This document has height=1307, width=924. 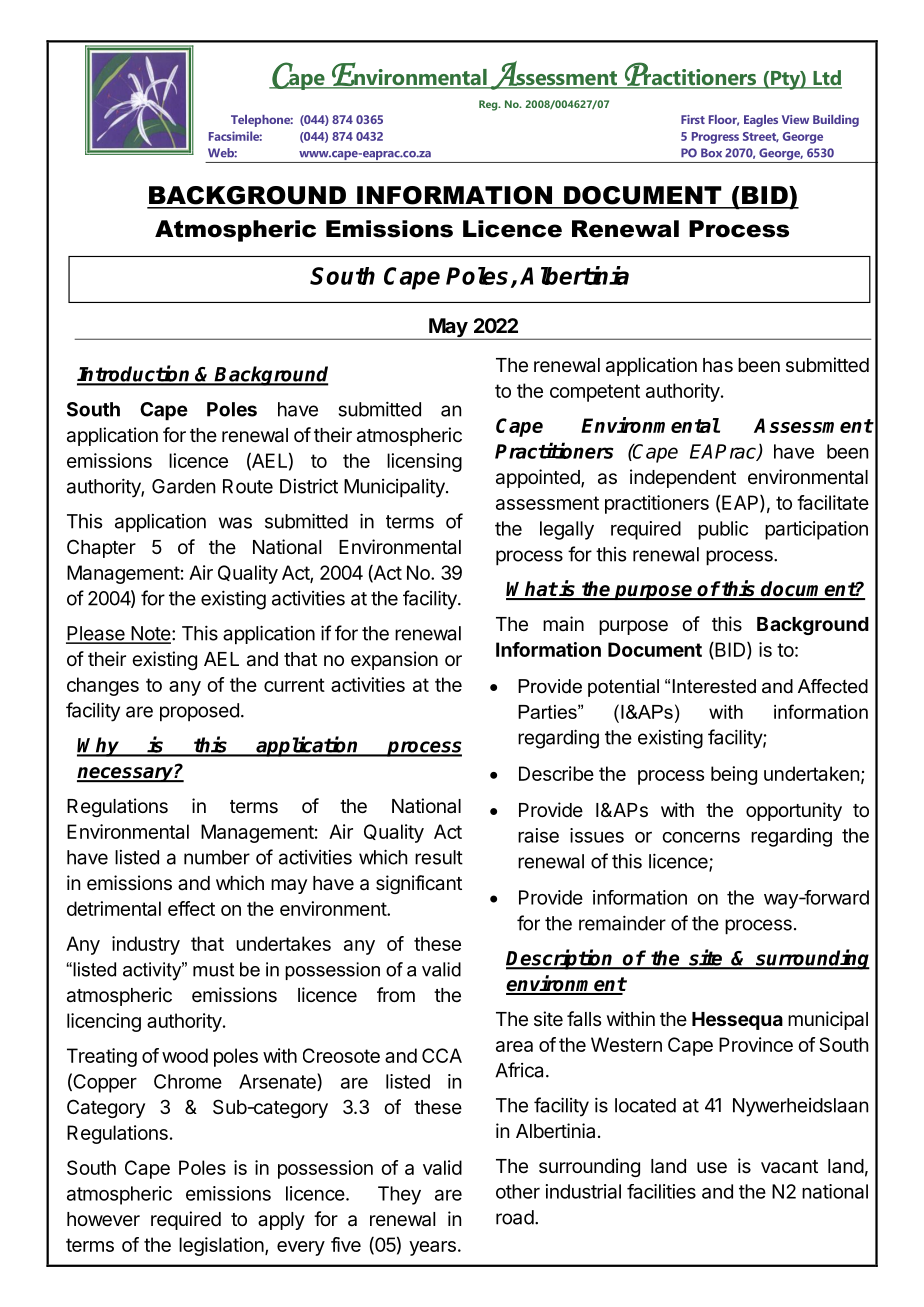 I want to click on road, so click(x=515, y=1217).
